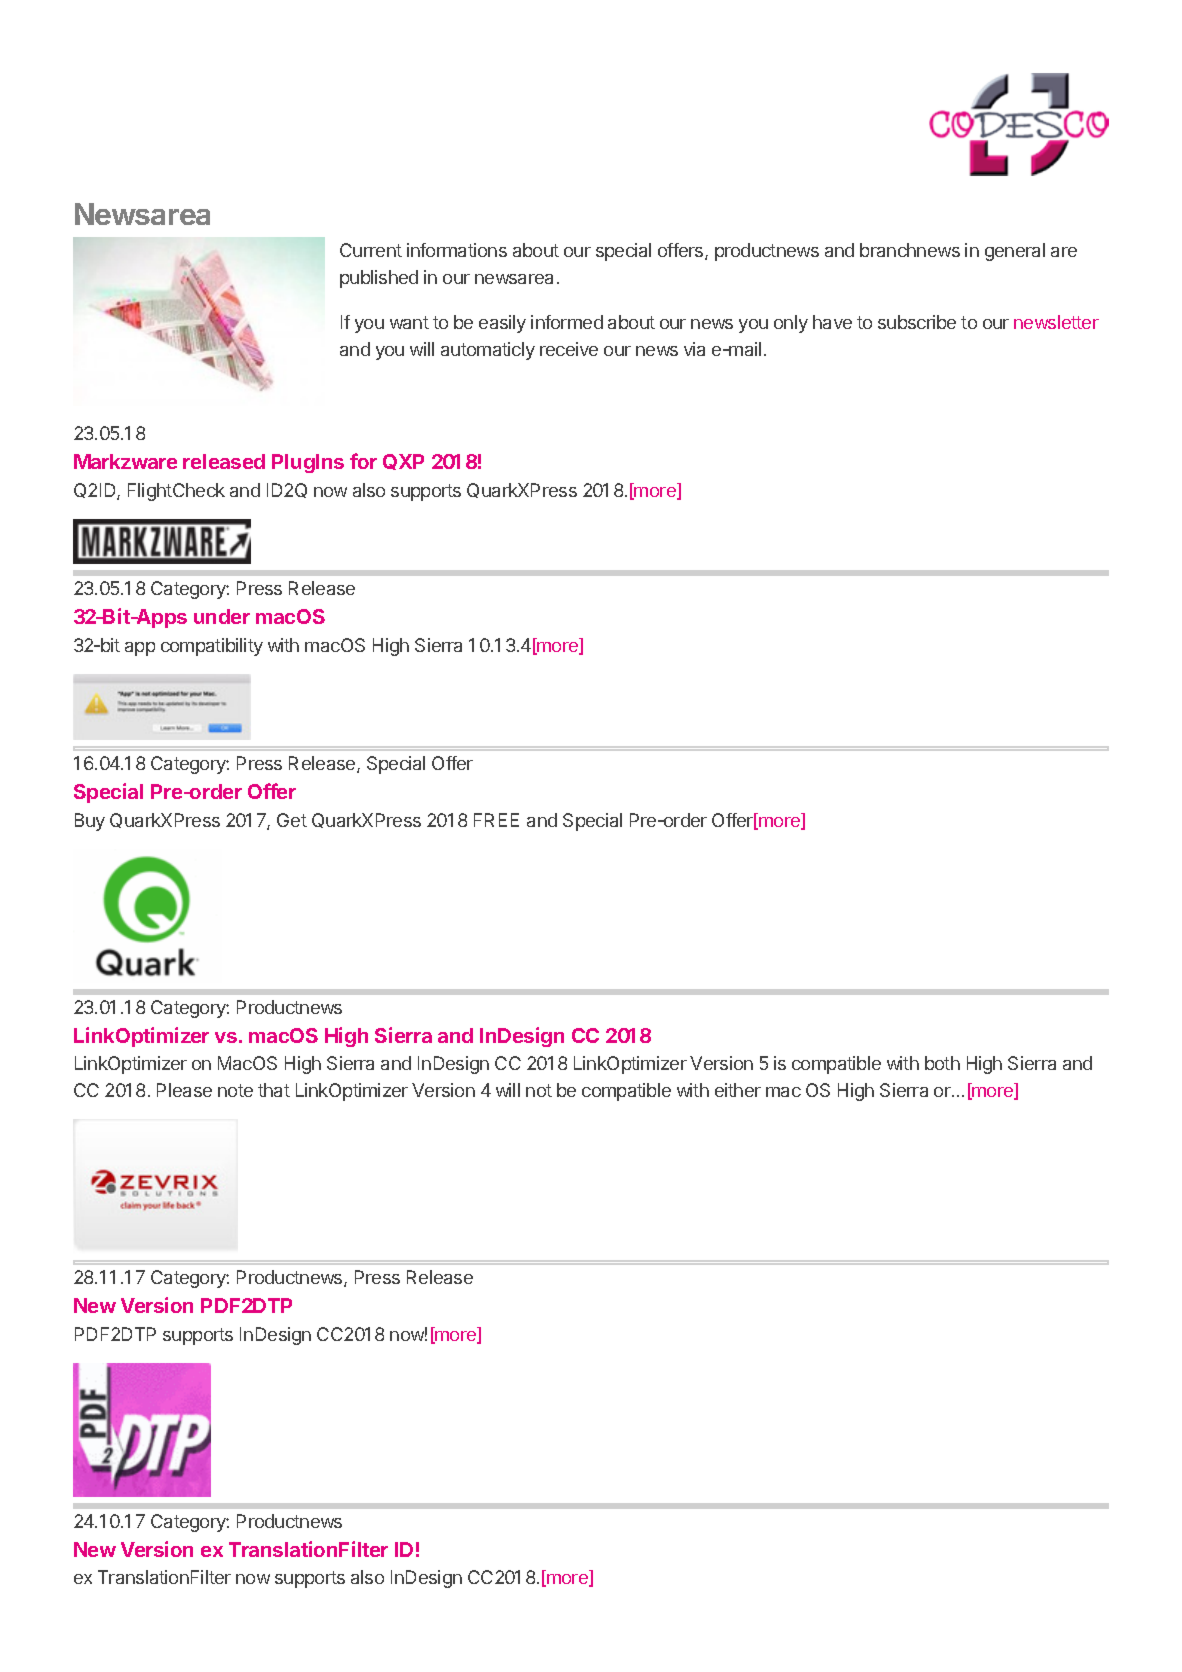 This document has width=1182, height=1672. Describe the element at coordinates (917, 322) in the document. I see `subscribe` at that location.
